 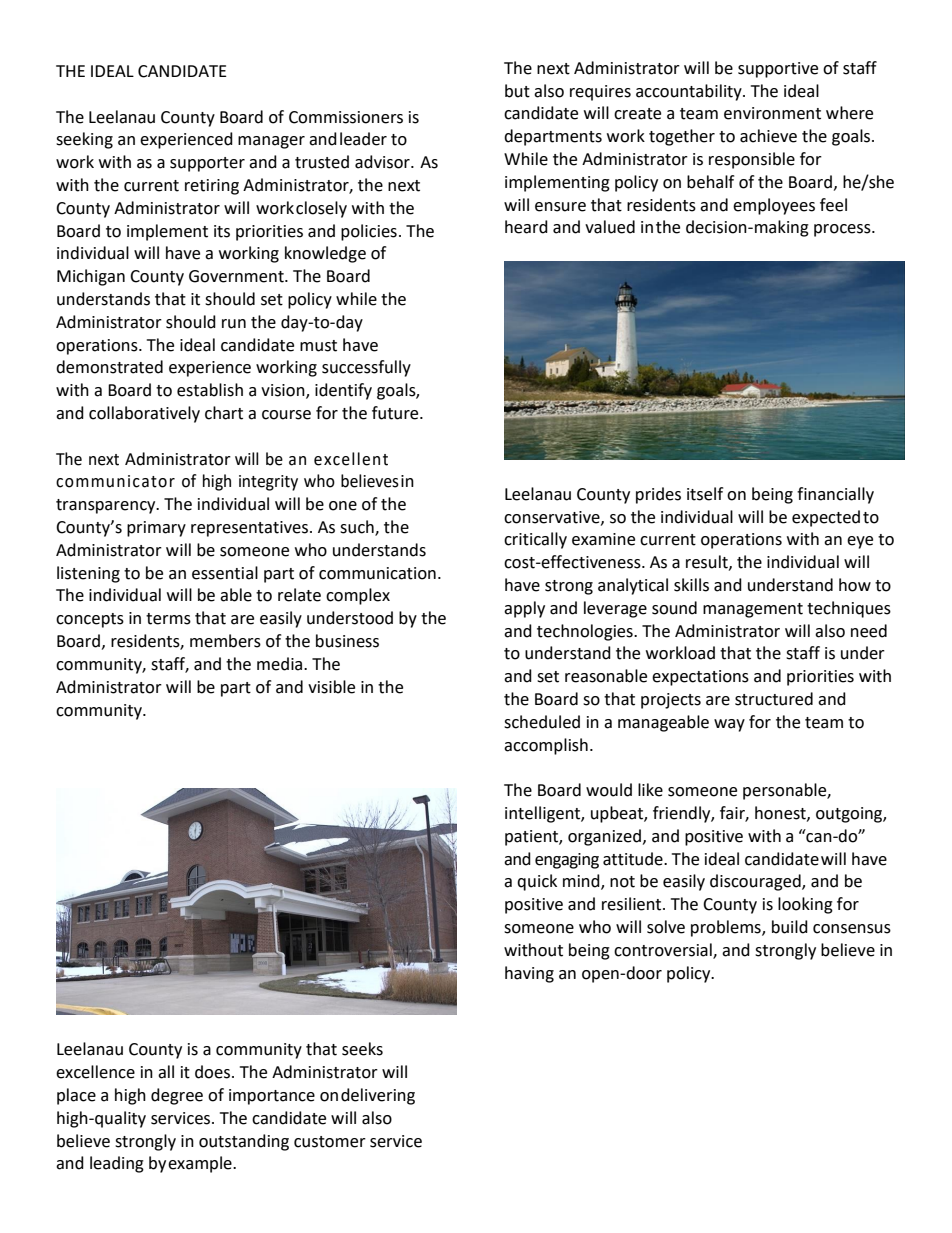 What do you see at coordinates (843, 230) in the page?
I see `process` at bounding box center [843, 230].
